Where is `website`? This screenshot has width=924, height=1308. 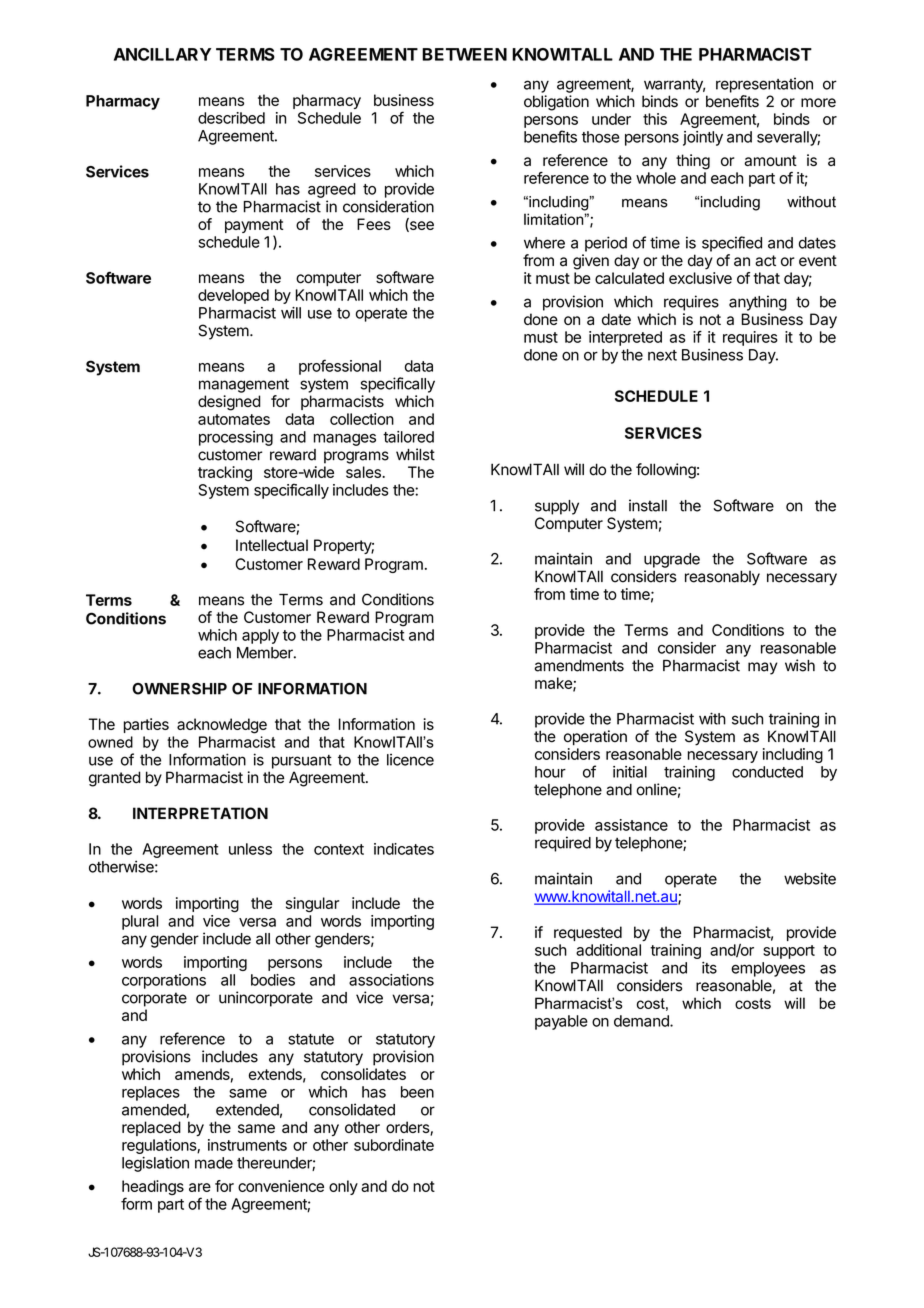
website is located at coordinates (810, 878).
